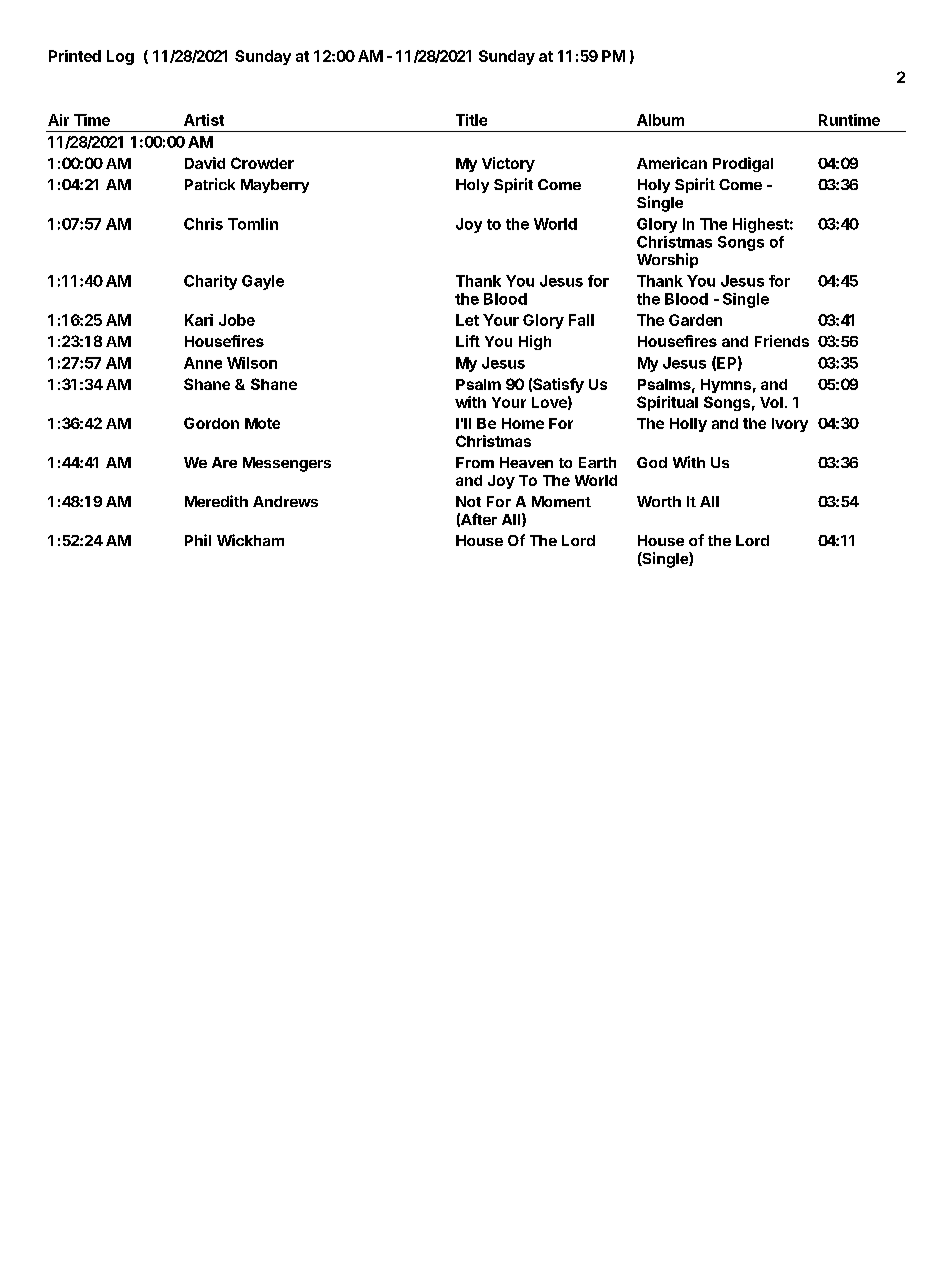 This screenshot has width=952, height=1268. What do you see at coordinates (508, 164) in the screenshot?
I see `Victory` at bounding box center [508, 164].
